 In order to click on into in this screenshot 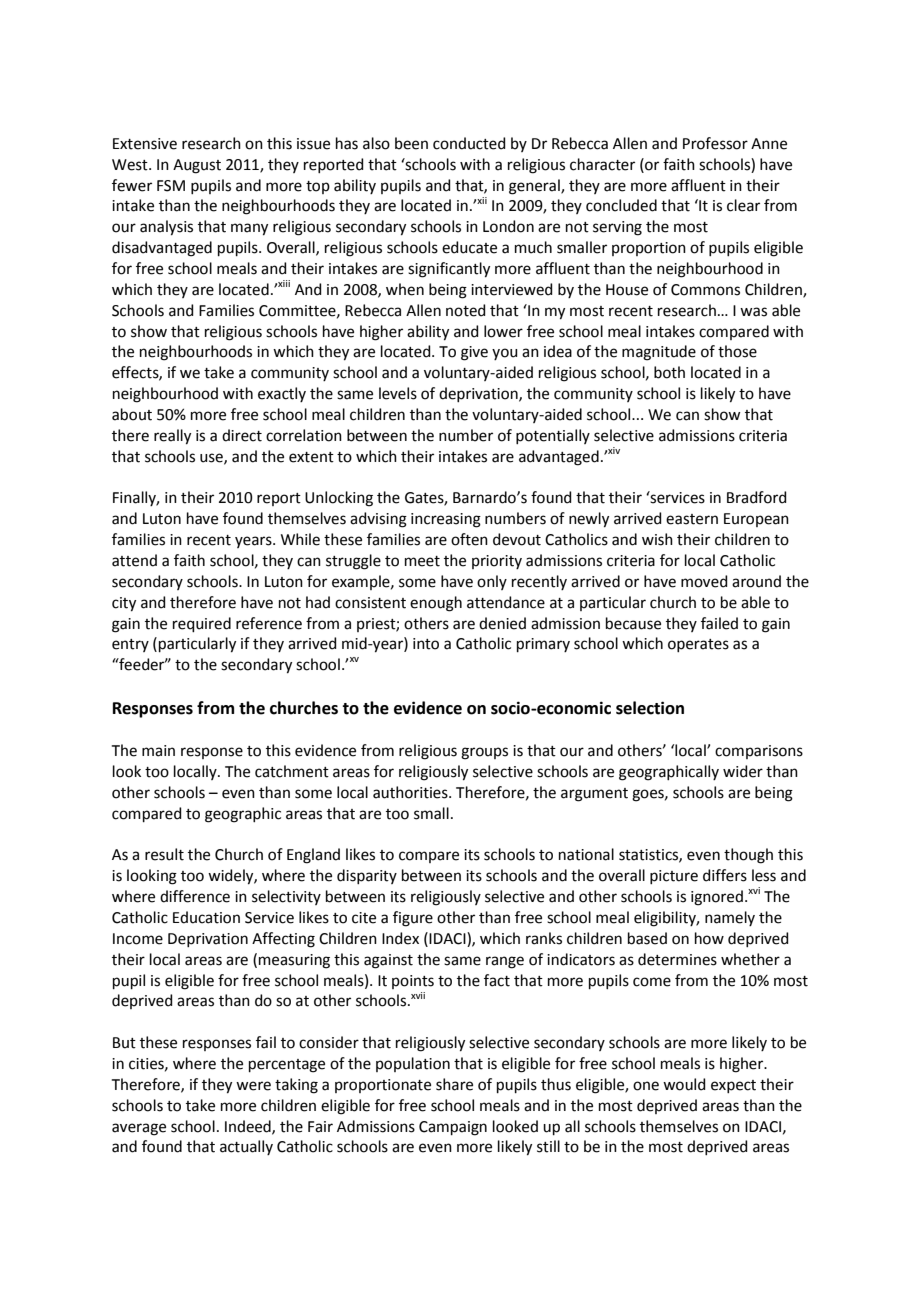, I will do `click(426, 644)`.
